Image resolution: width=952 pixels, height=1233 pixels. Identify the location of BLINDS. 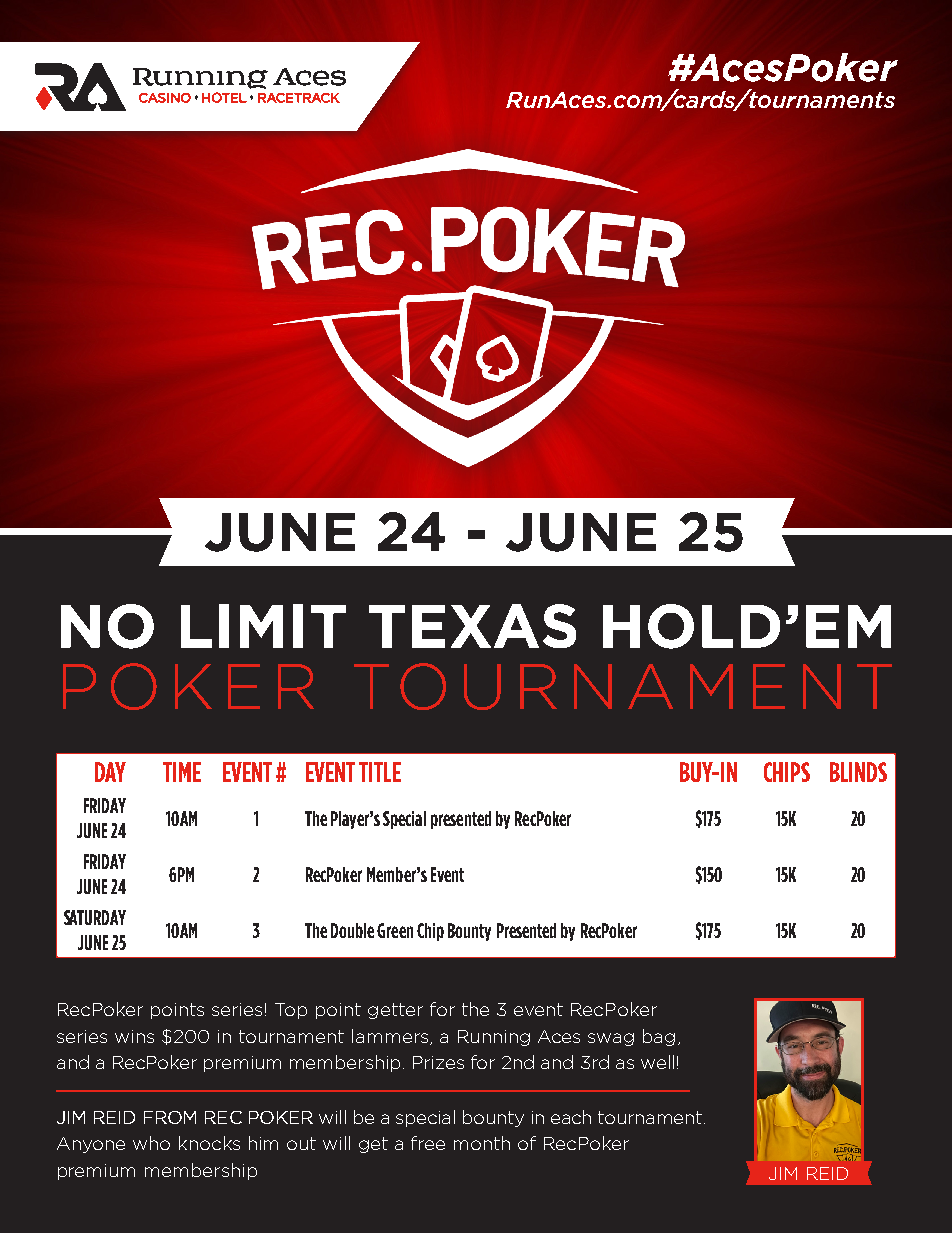
(858, 772).
